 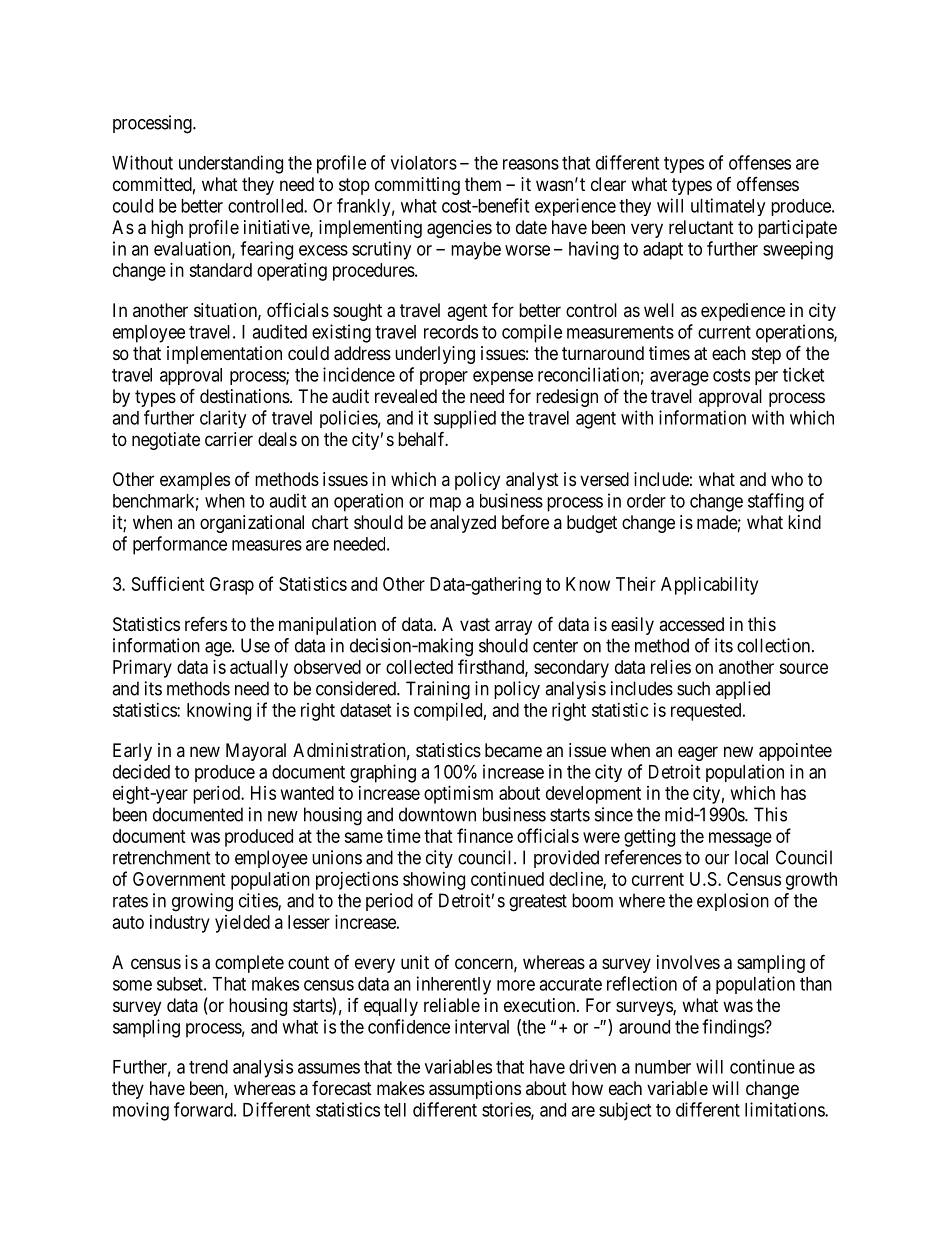 What do you see at coordinates (445, 504) in the image?
I see `map` at bounding box center [445, 504].
